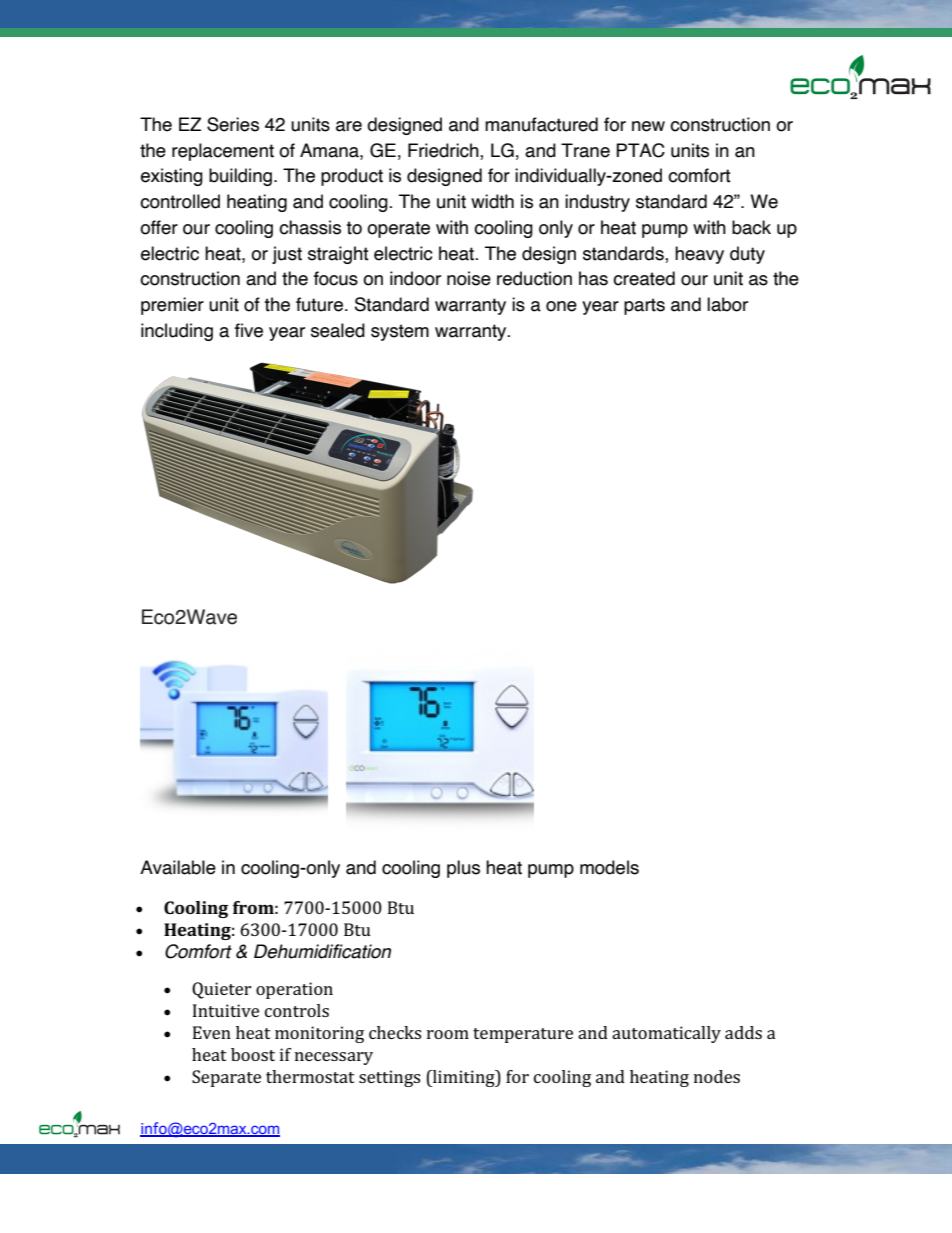  What do you see at coordinates (463, 869) in the image?
I see `plus` at bounding box center [463, 869].
